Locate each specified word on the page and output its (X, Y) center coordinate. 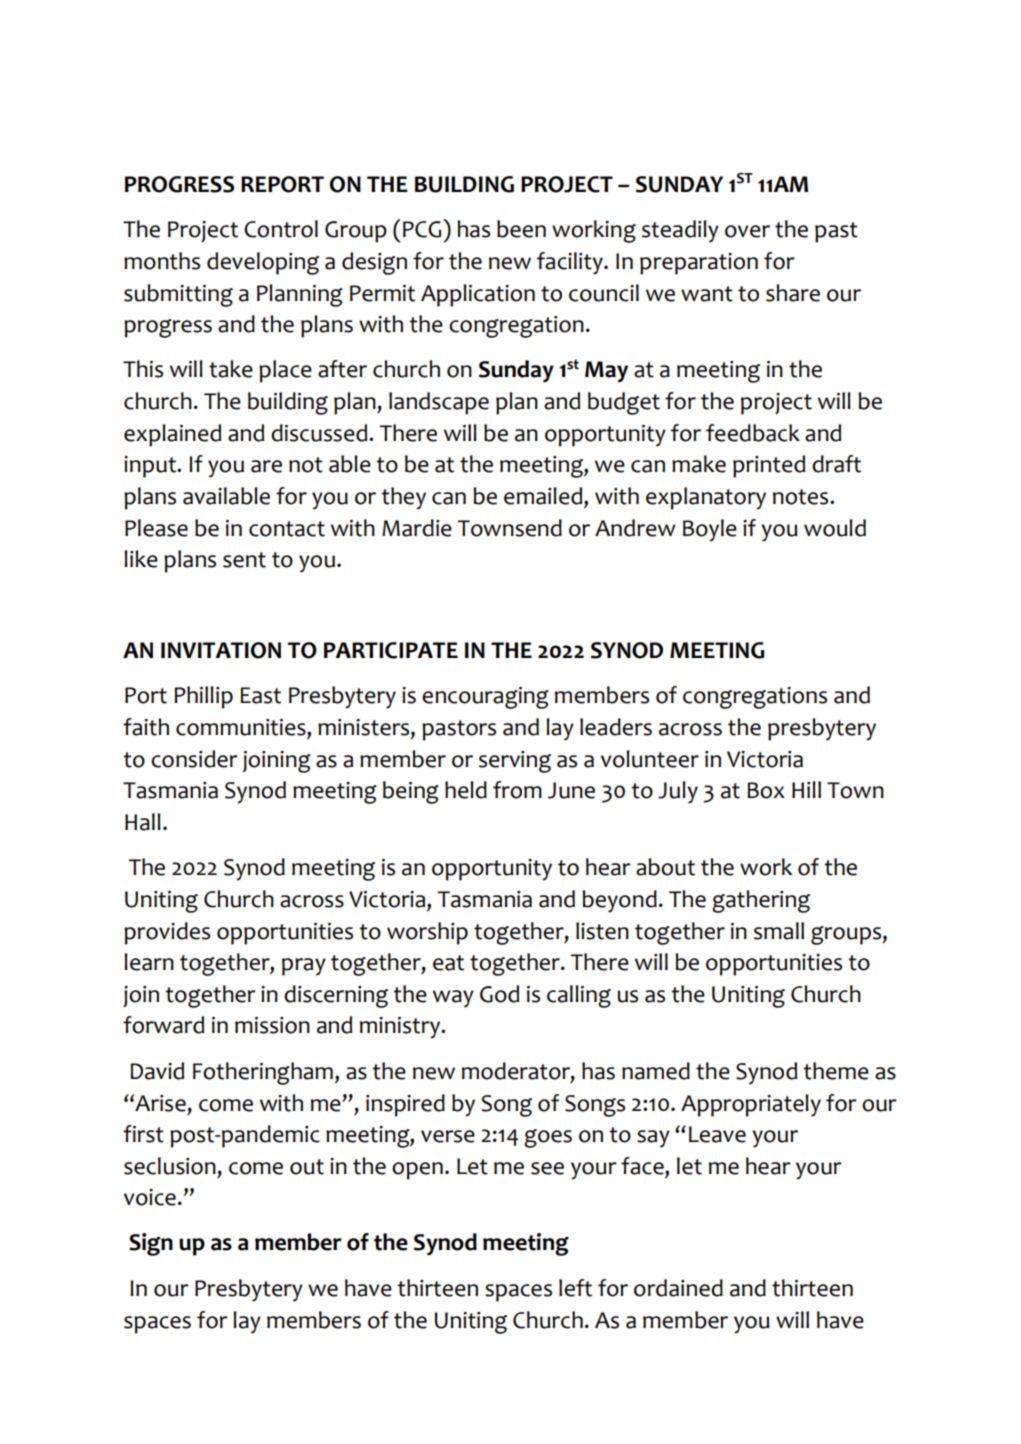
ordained (678, 1288)
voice (150, 1197)
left (575, 1288)
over (747, 231)
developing (263, 263)
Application (478, 295)
